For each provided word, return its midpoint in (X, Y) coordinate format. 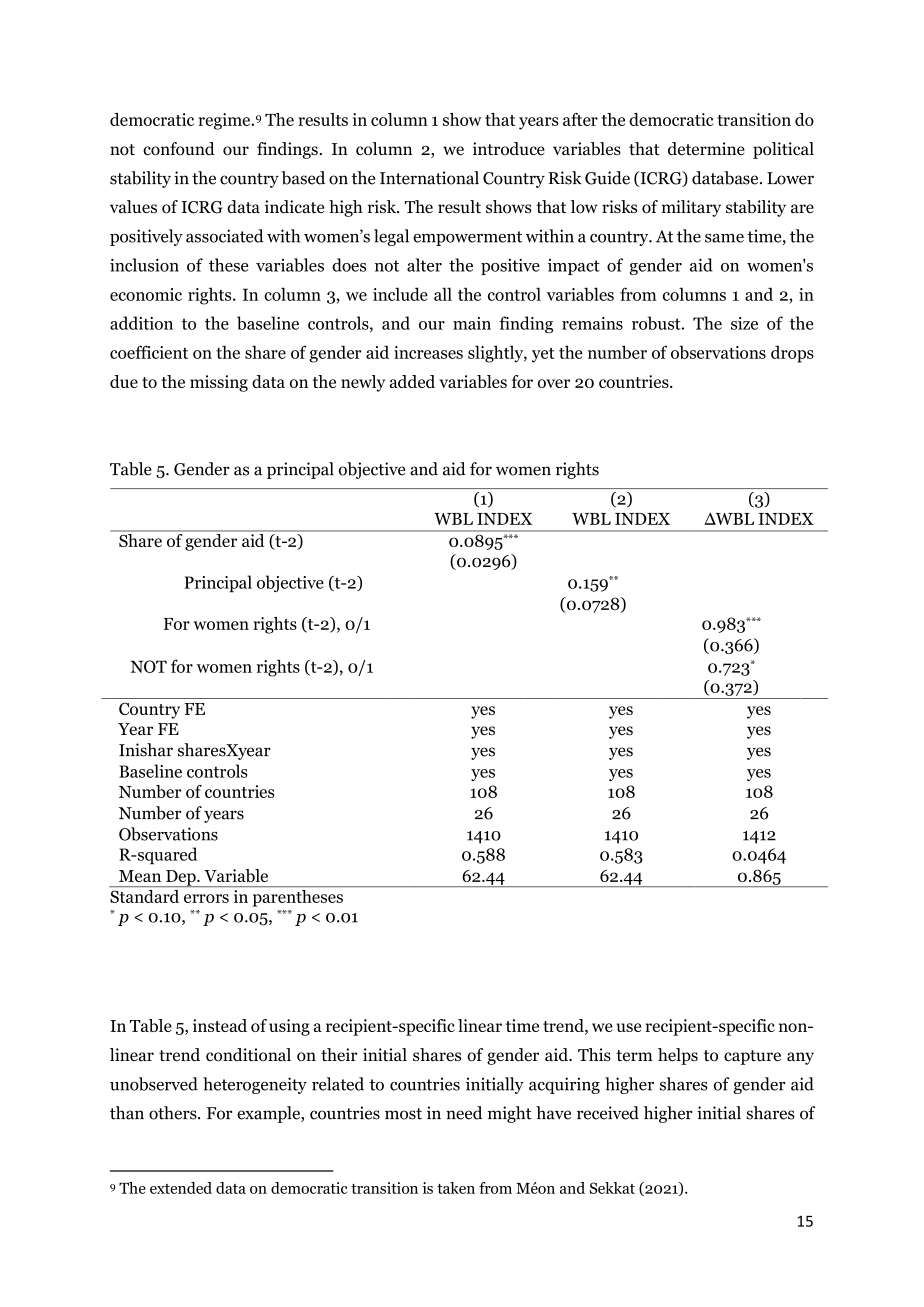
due (124, 381)
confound (179, 149)
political (783, 150)
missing (219, 383)
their (339, 1055)
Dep (181, 878)
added (412, 381)
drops (792, 354)
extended (181, 1188)
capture (752, 1057)
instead (220, 1025)
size (744, 323)
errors (206, 898)
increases (428, 352)
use (628, 1027)
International (429, 178)
